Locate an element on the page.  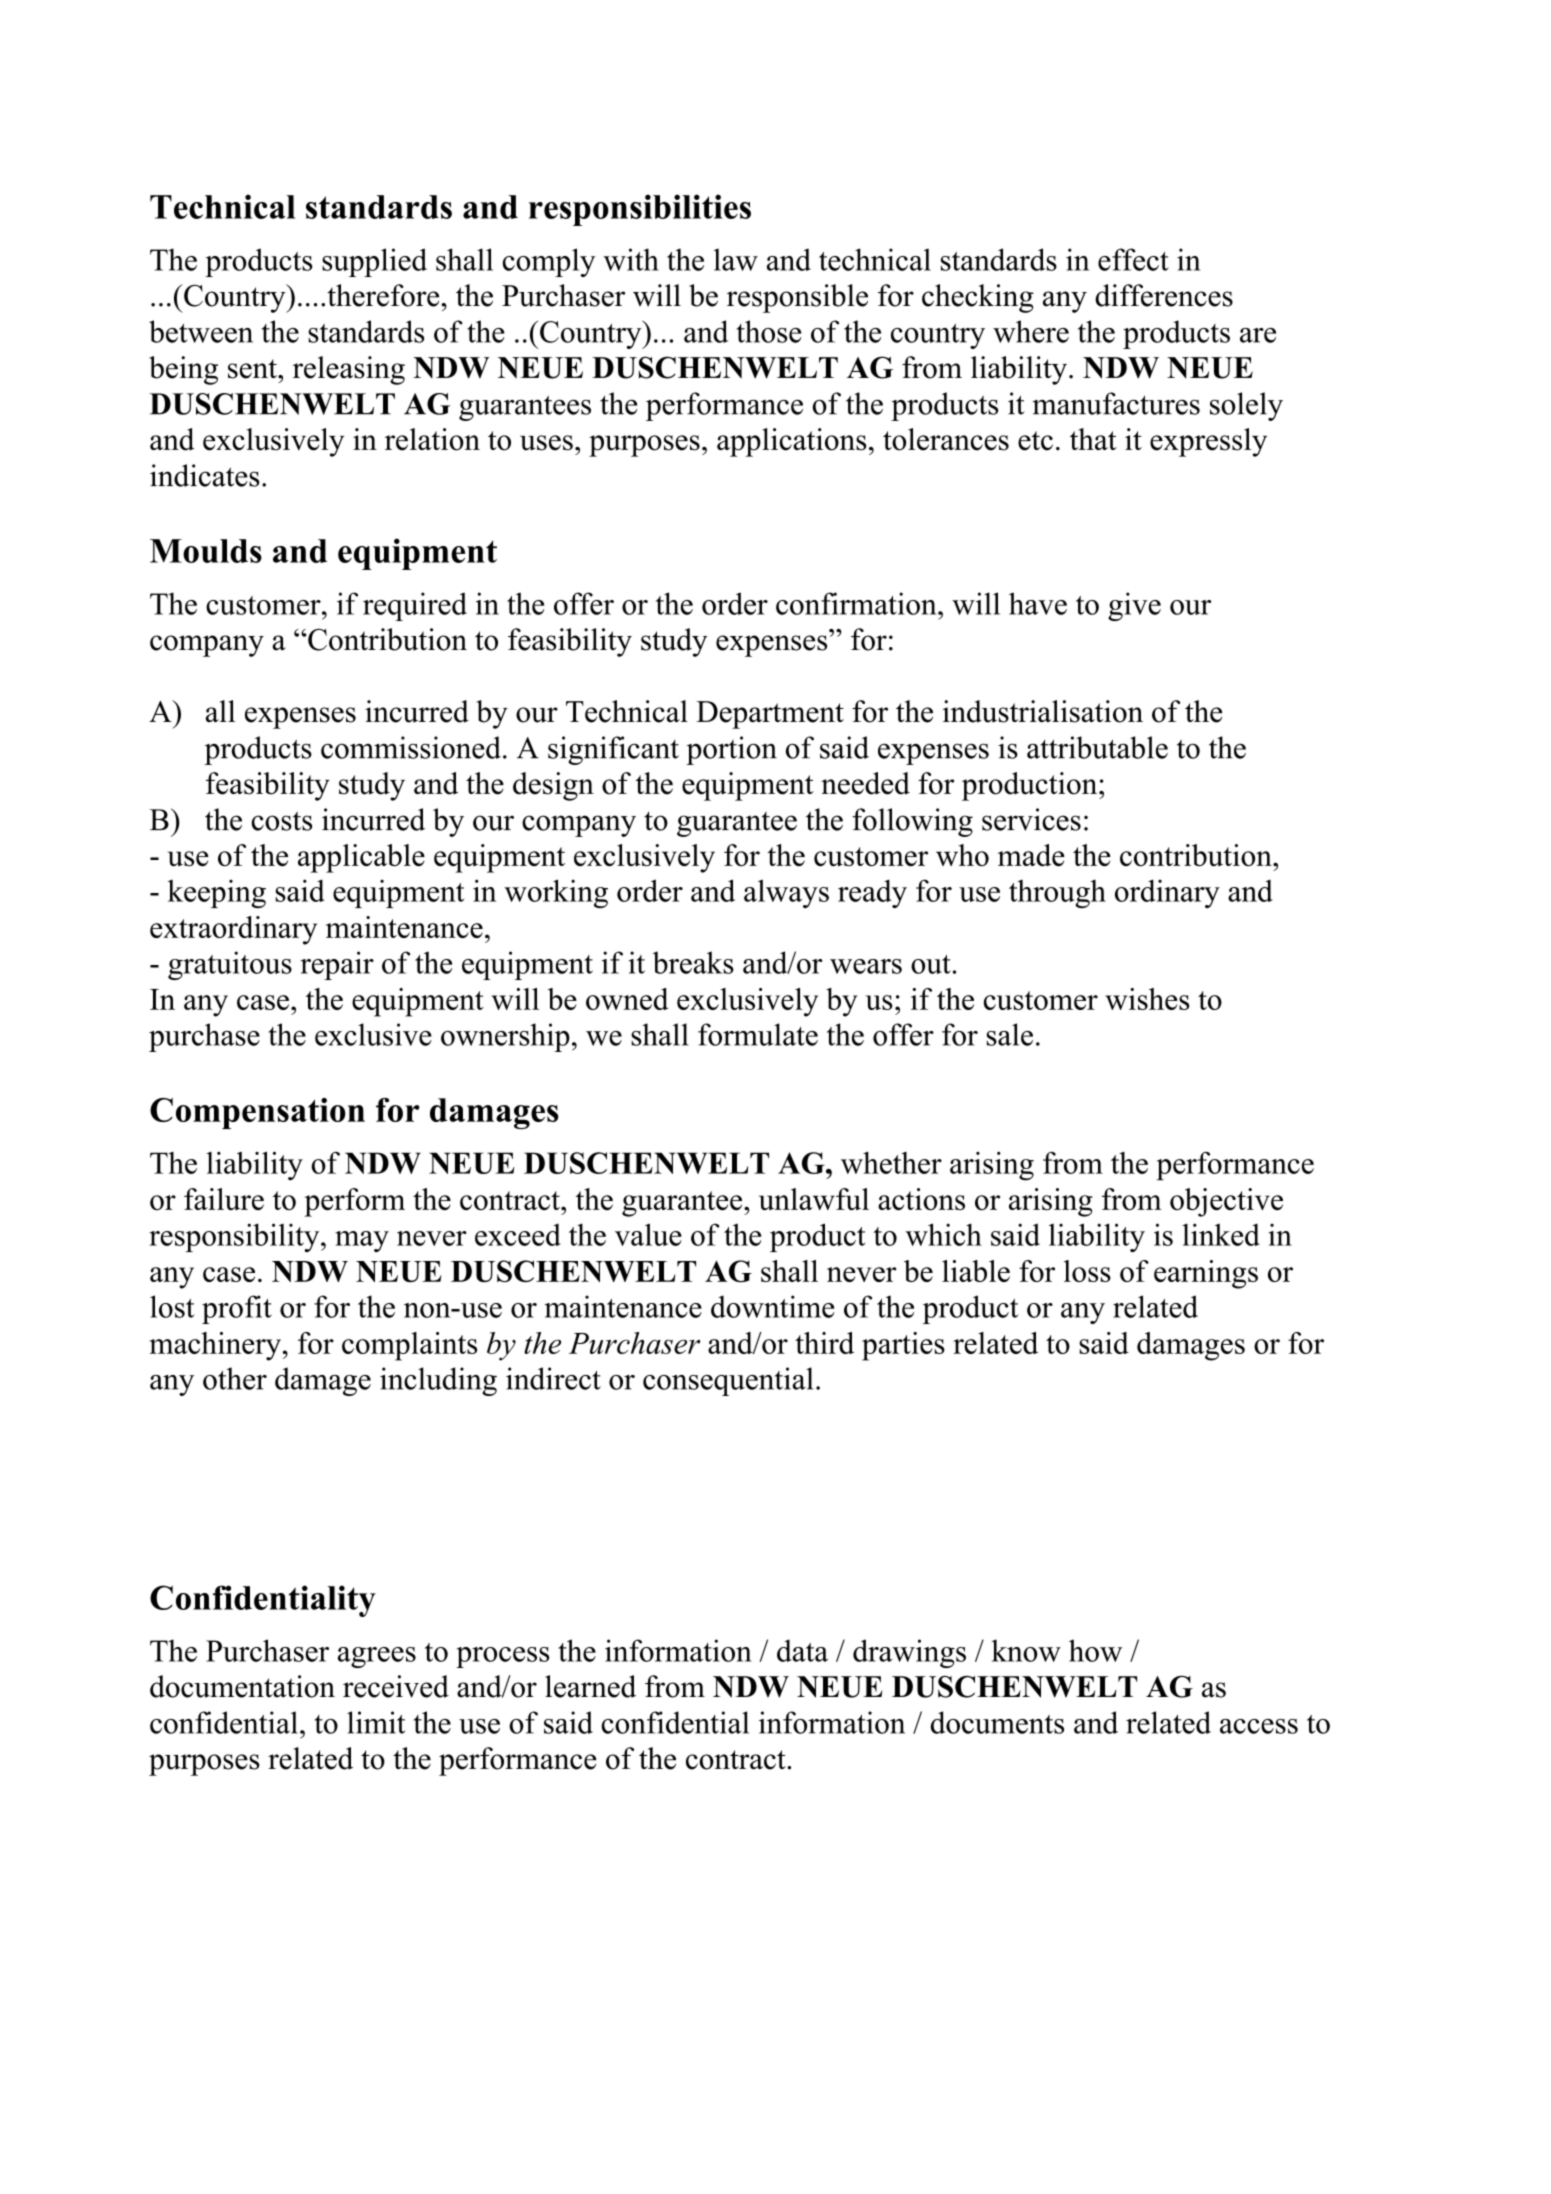
with is located at coordinates (631, 259).
